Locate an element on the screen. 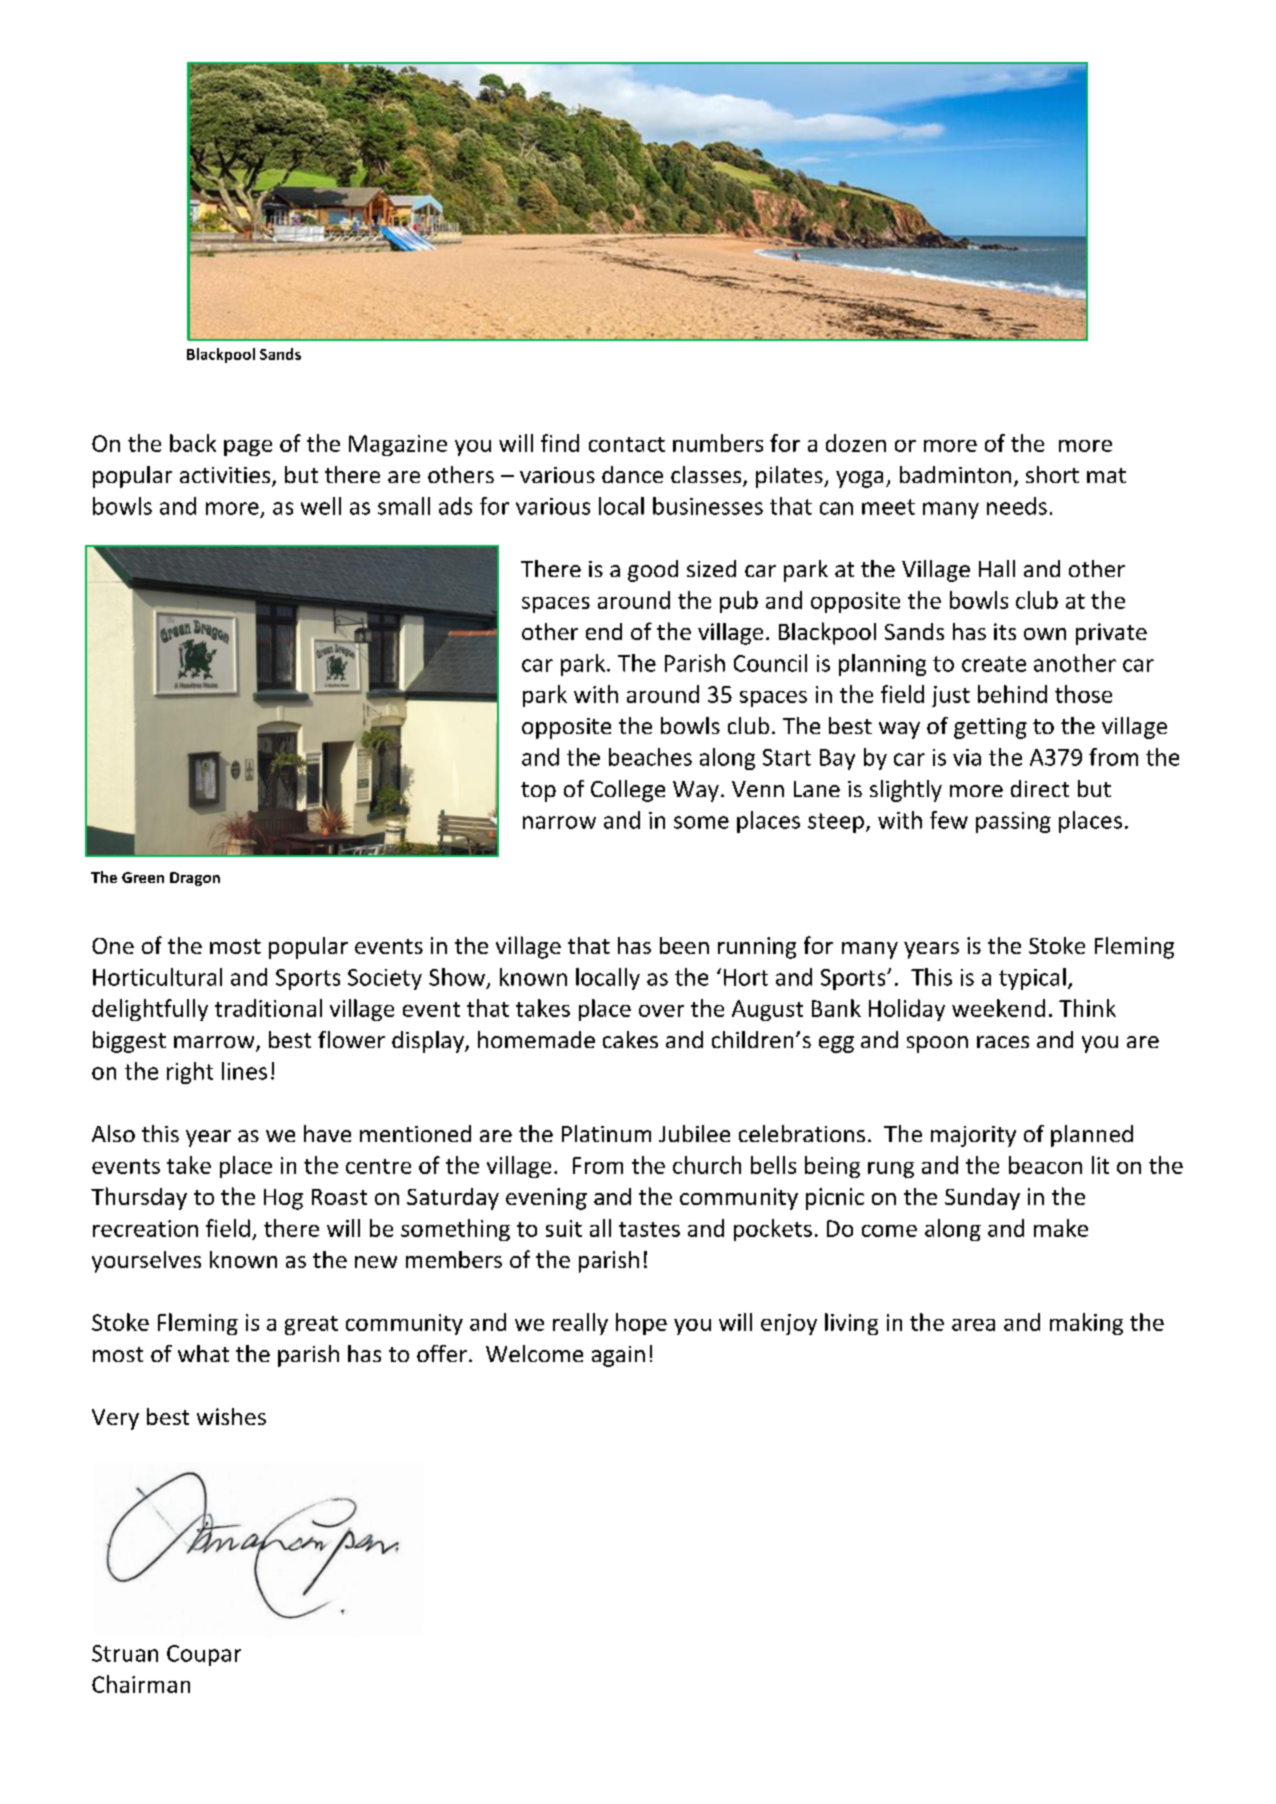 This screenshot has height=1804, width=1276. Chairman is located at coordinates (141, 1684).
